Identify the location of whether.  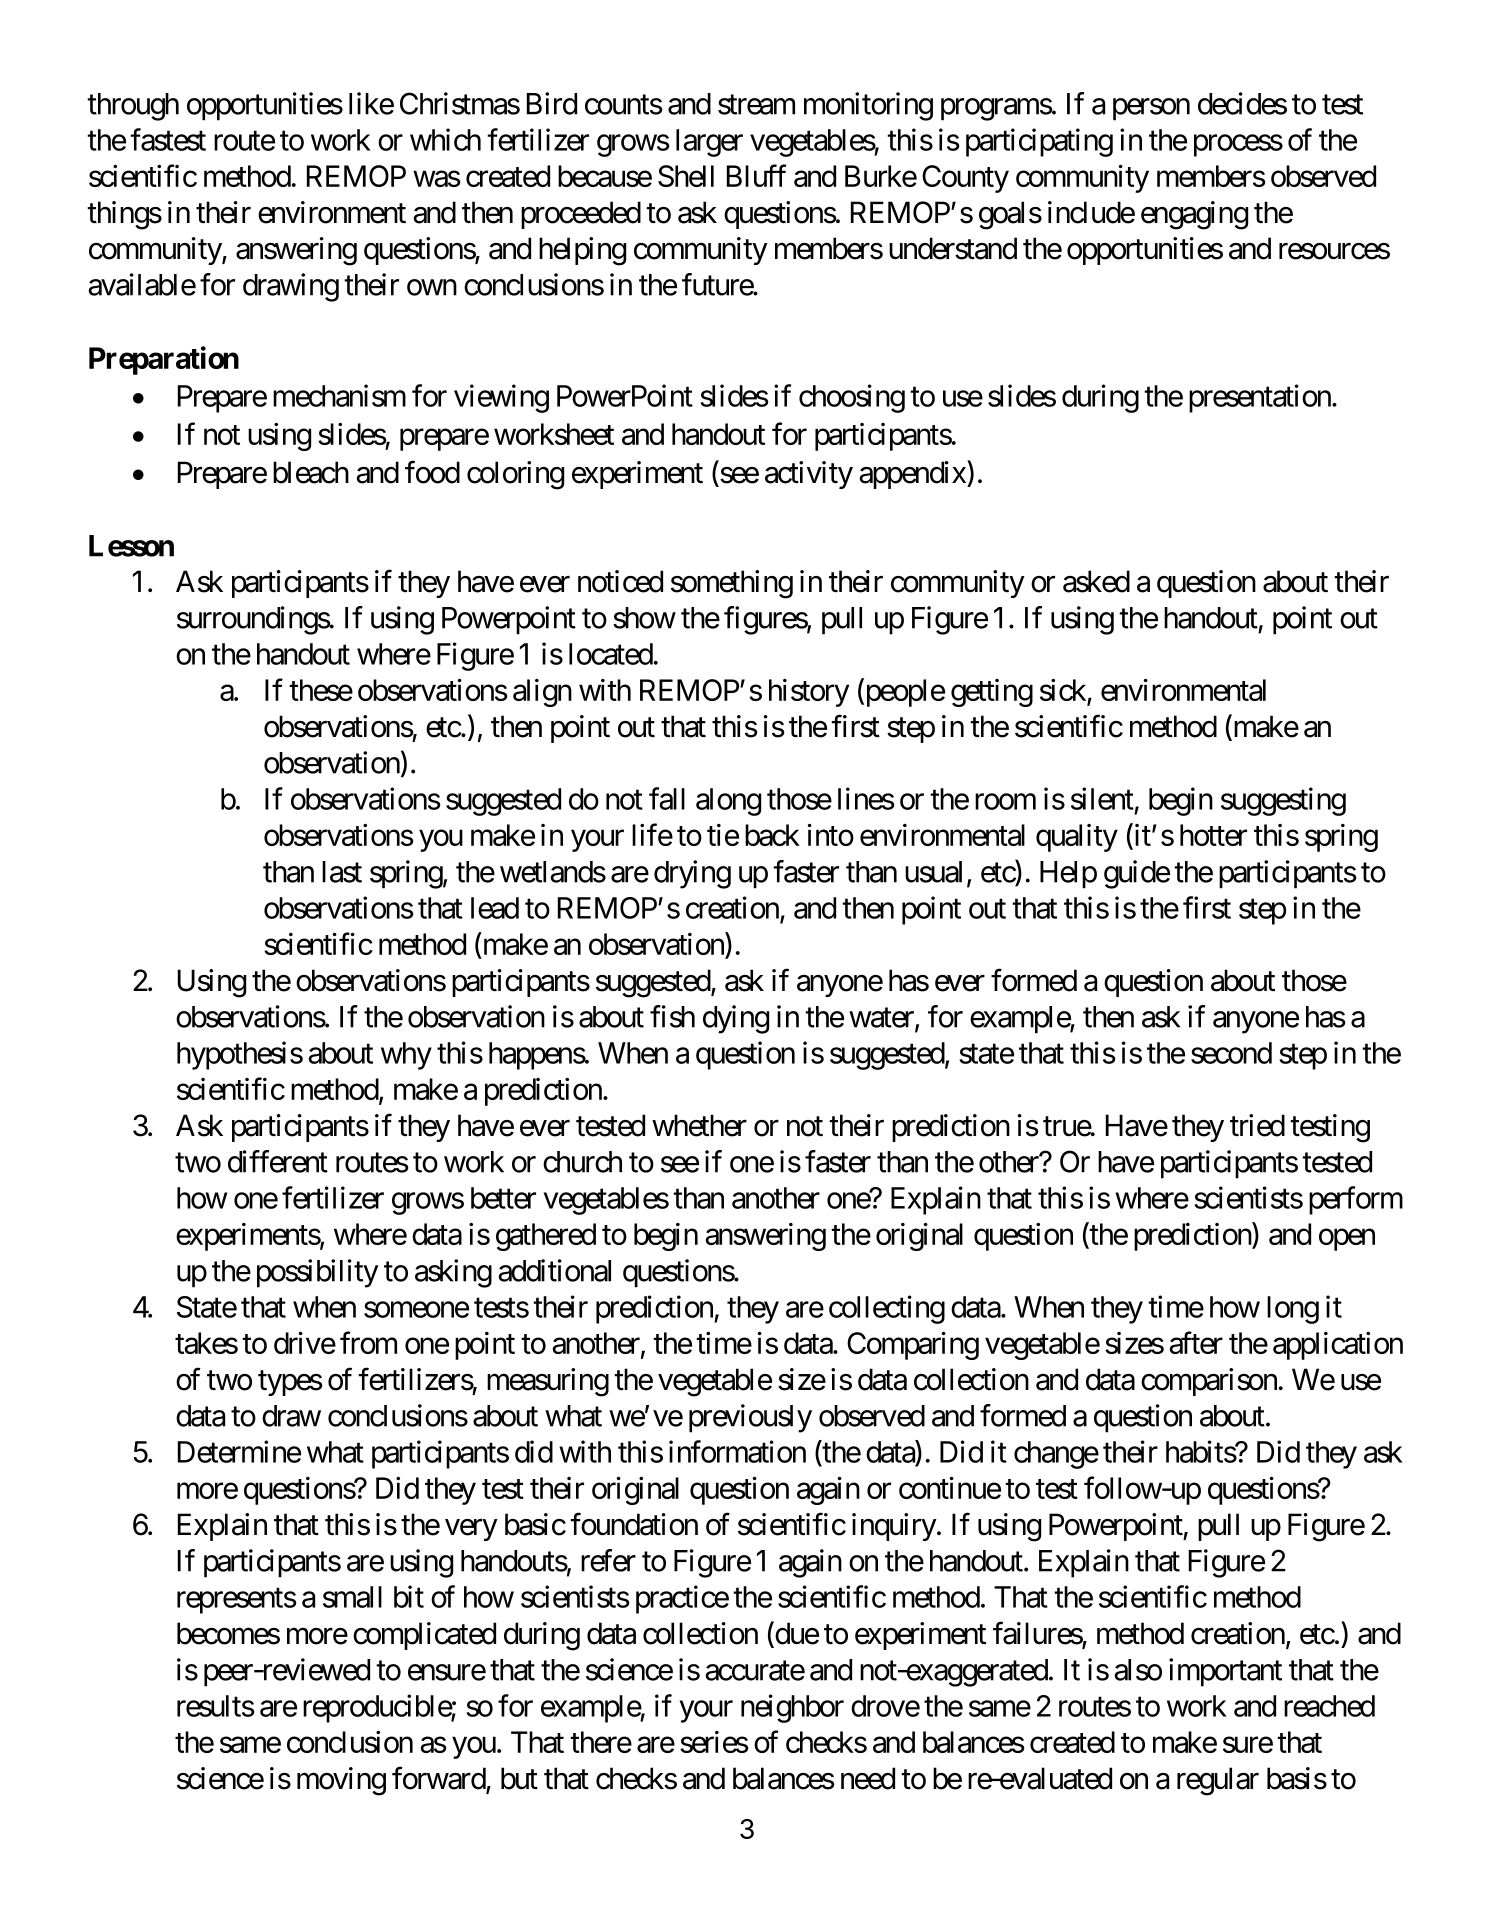
(699, 1125).
